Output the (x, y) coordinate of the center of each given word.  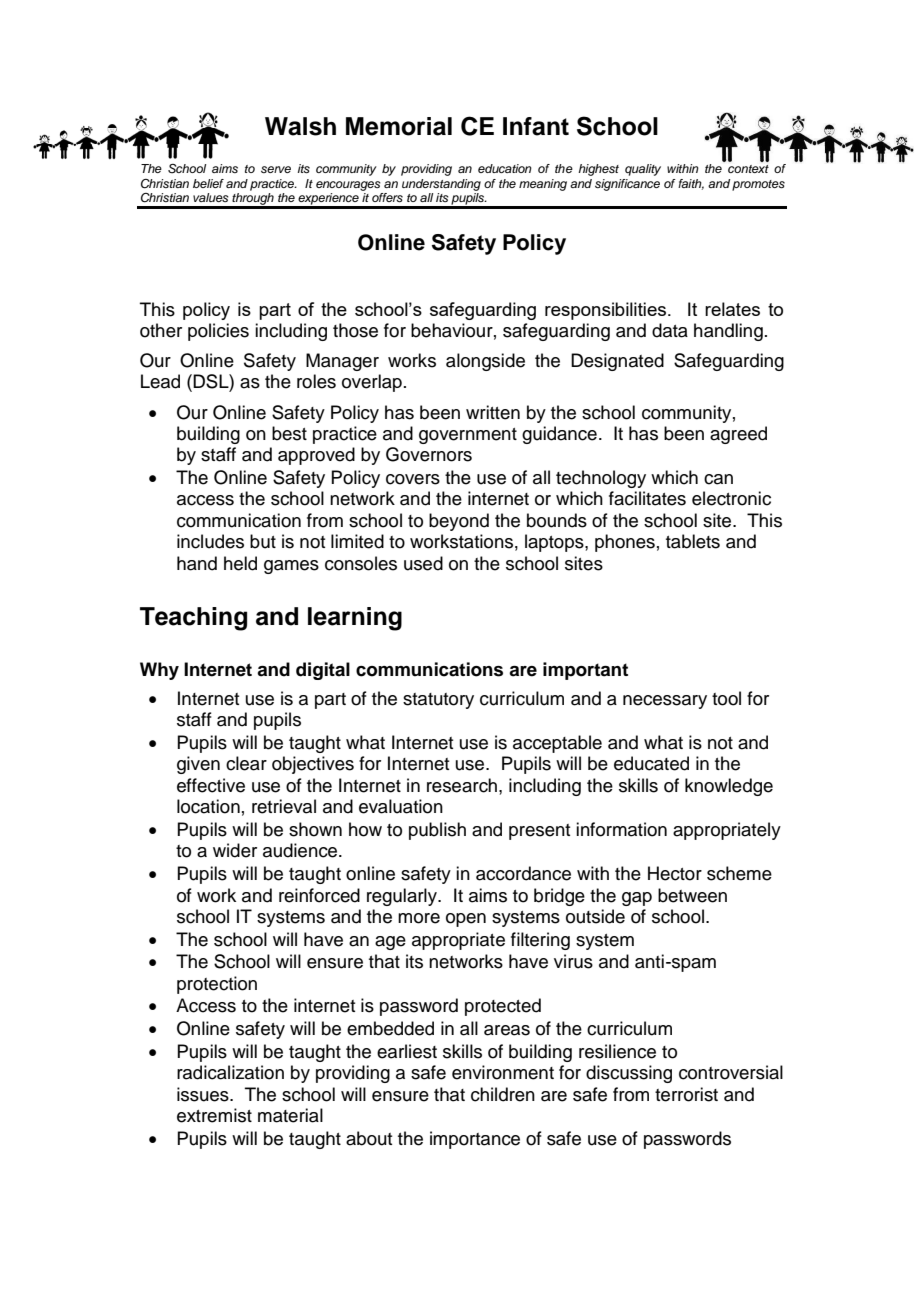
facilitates (647, 498)
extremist (214, 1115)
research (462, 785)
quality (643, 170)
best (289, 433)
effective (211, 785)
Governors (429, 454)
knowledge (729, 787)
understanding (441, 185)
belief (208, 183)
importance (475, 1140)
